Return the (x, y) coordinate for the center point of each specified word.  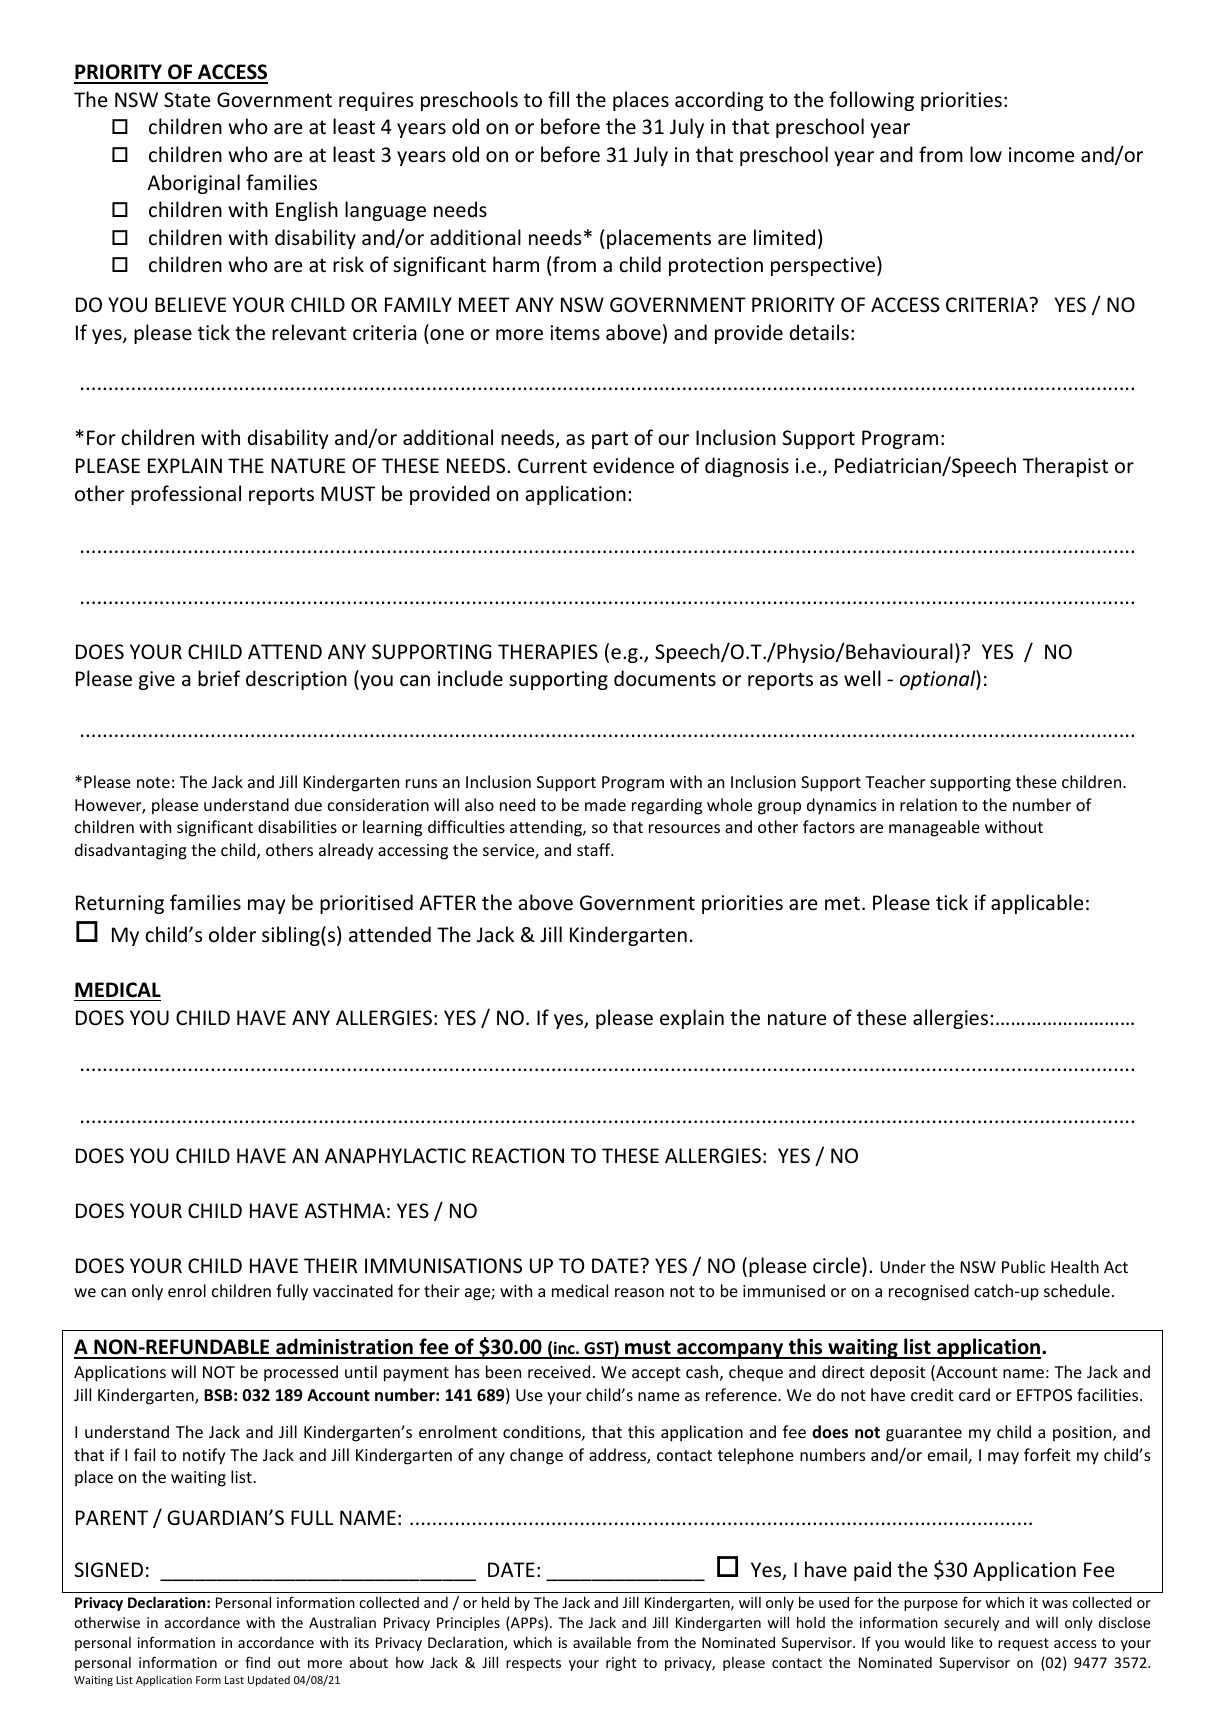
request (1023, 1644)
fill (558, 99)
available (602, 1642)
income (1041, 154)
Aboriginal (193, 184)
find (257, 1662)
